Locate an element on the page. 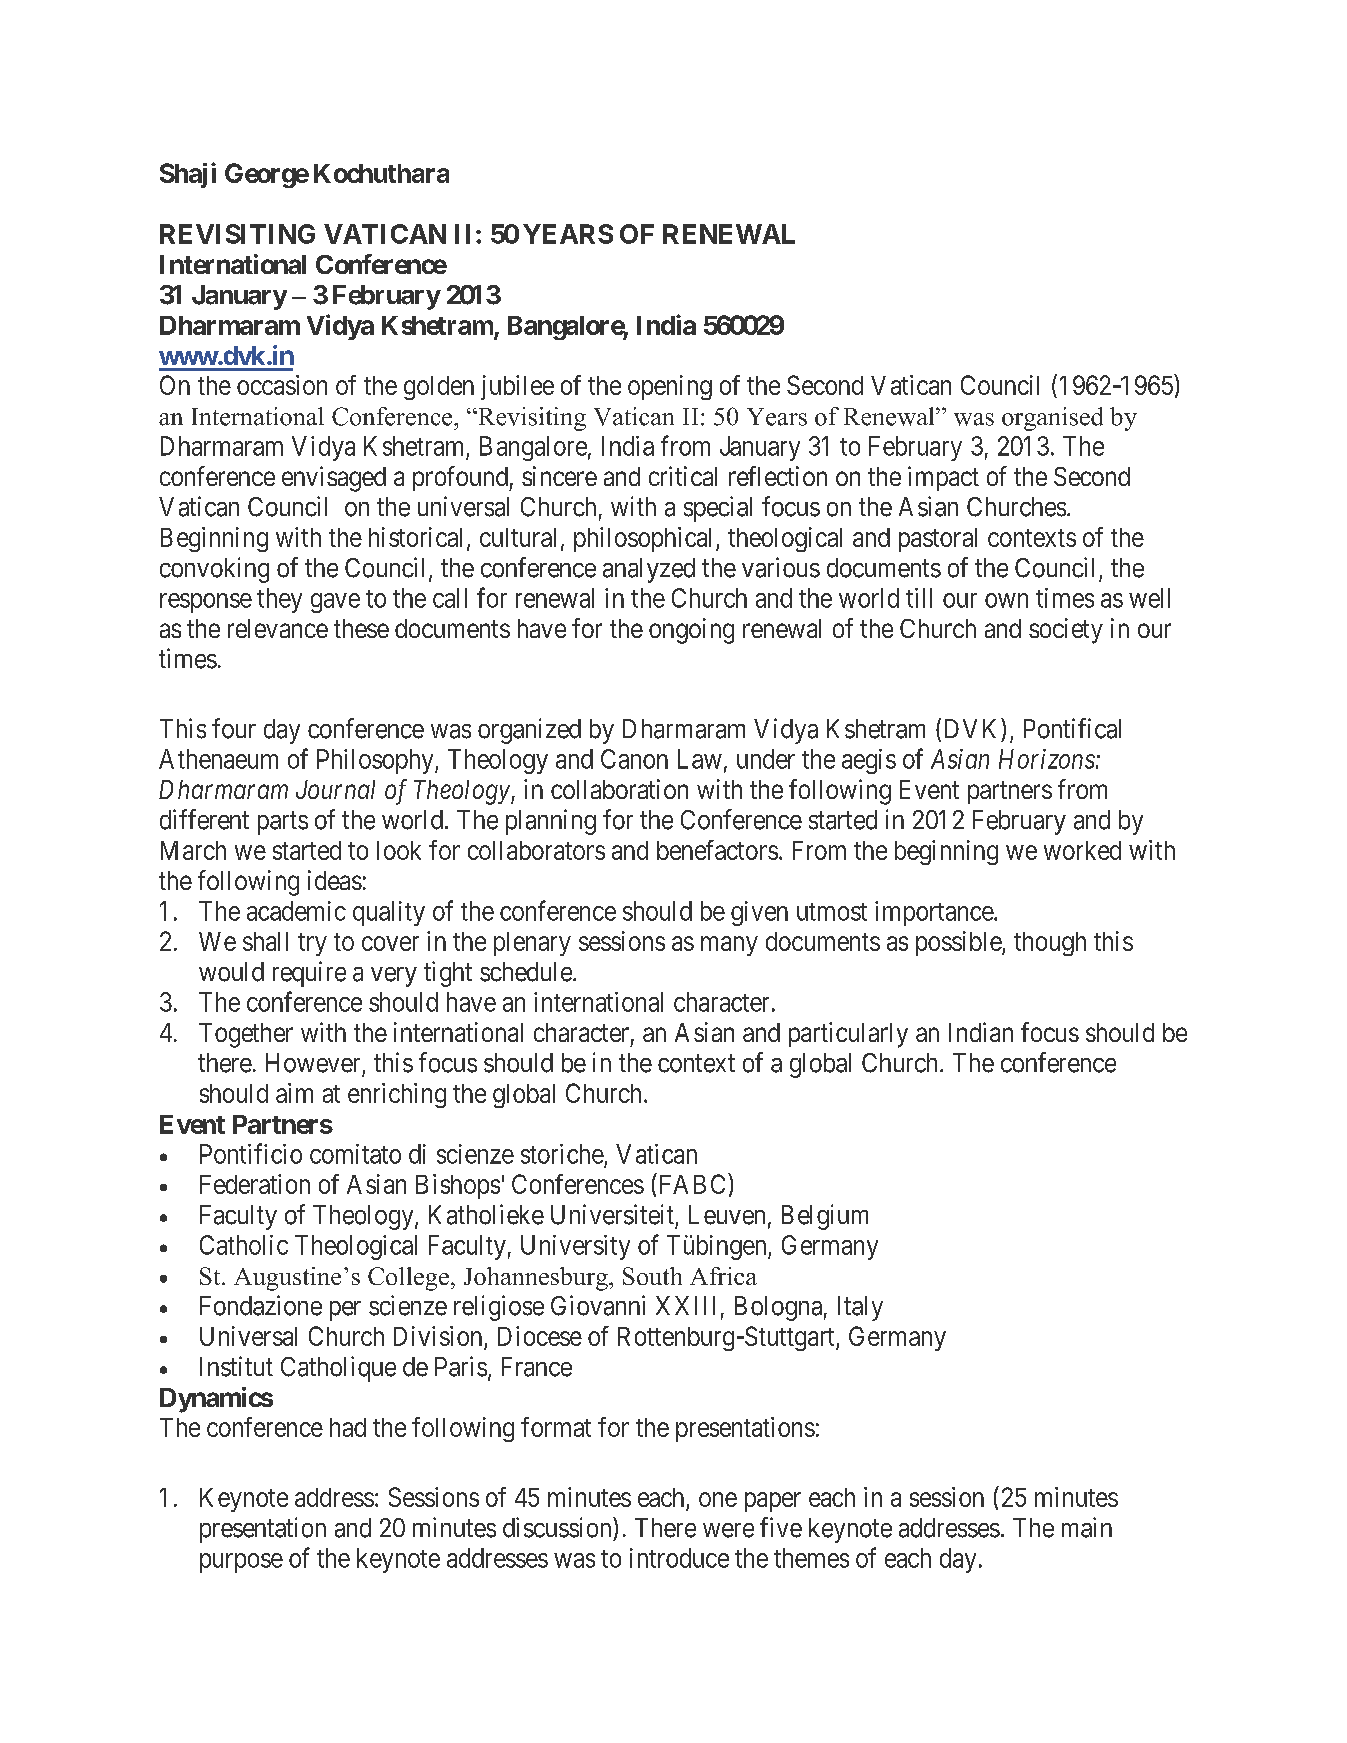 The width and height of the image is (1347, 1743). four is located at coordinates (234, 728).
